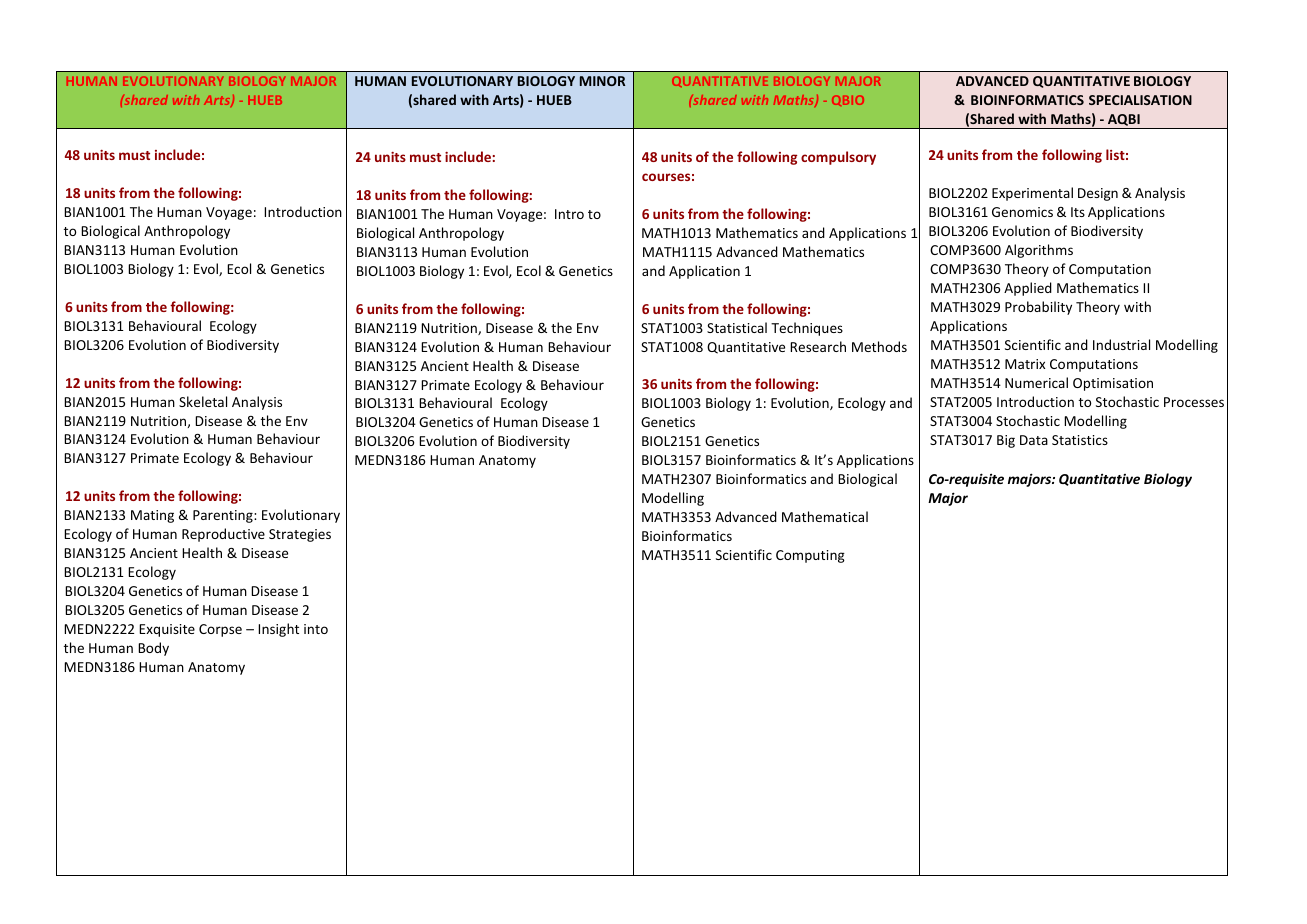 The width and height of the screenshot is (1307, 924). I want to click on Matrix, so click(1025, 364).
